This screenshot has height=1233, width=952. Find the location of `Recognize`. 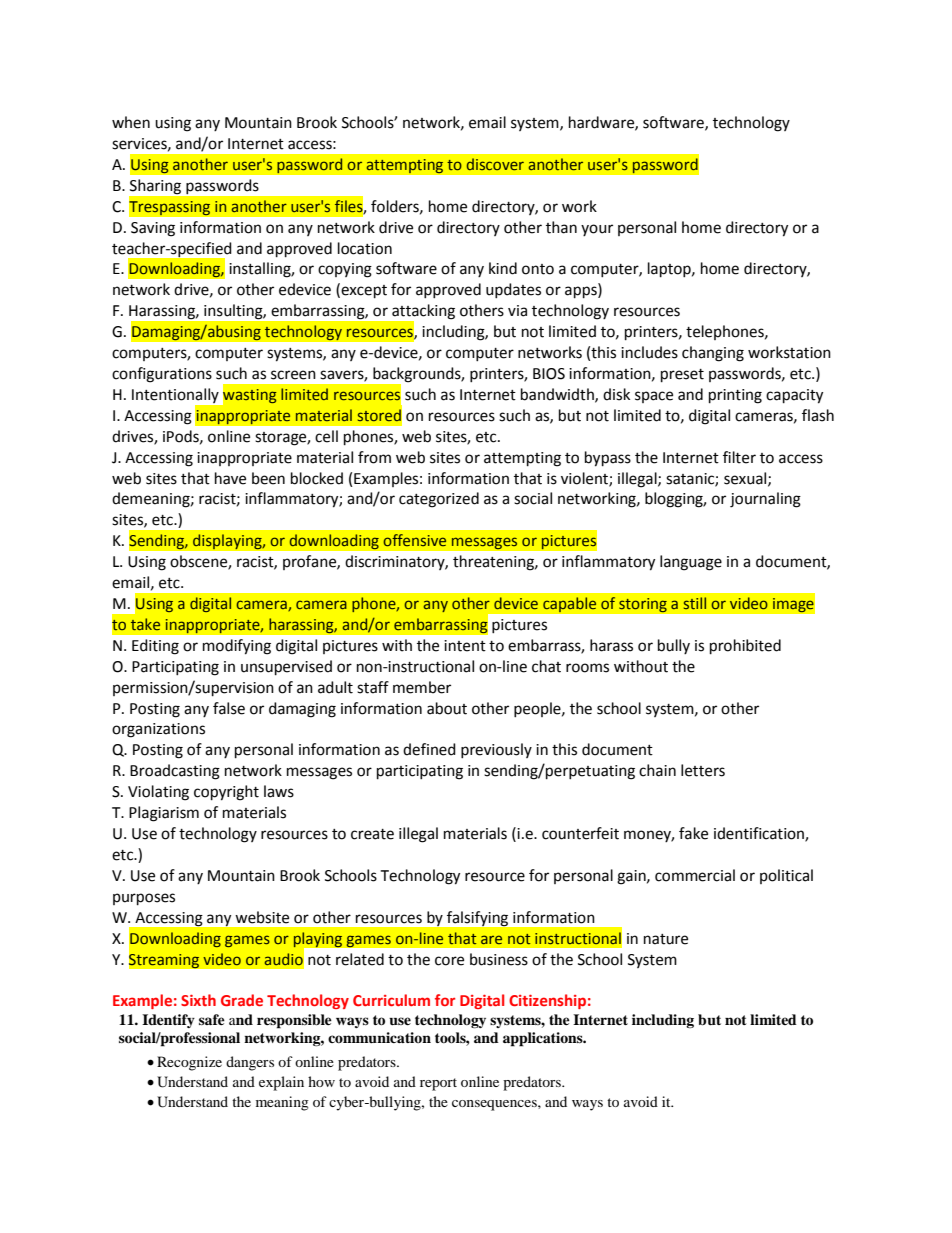

Recognize is located at coordinates (189, 1063).
